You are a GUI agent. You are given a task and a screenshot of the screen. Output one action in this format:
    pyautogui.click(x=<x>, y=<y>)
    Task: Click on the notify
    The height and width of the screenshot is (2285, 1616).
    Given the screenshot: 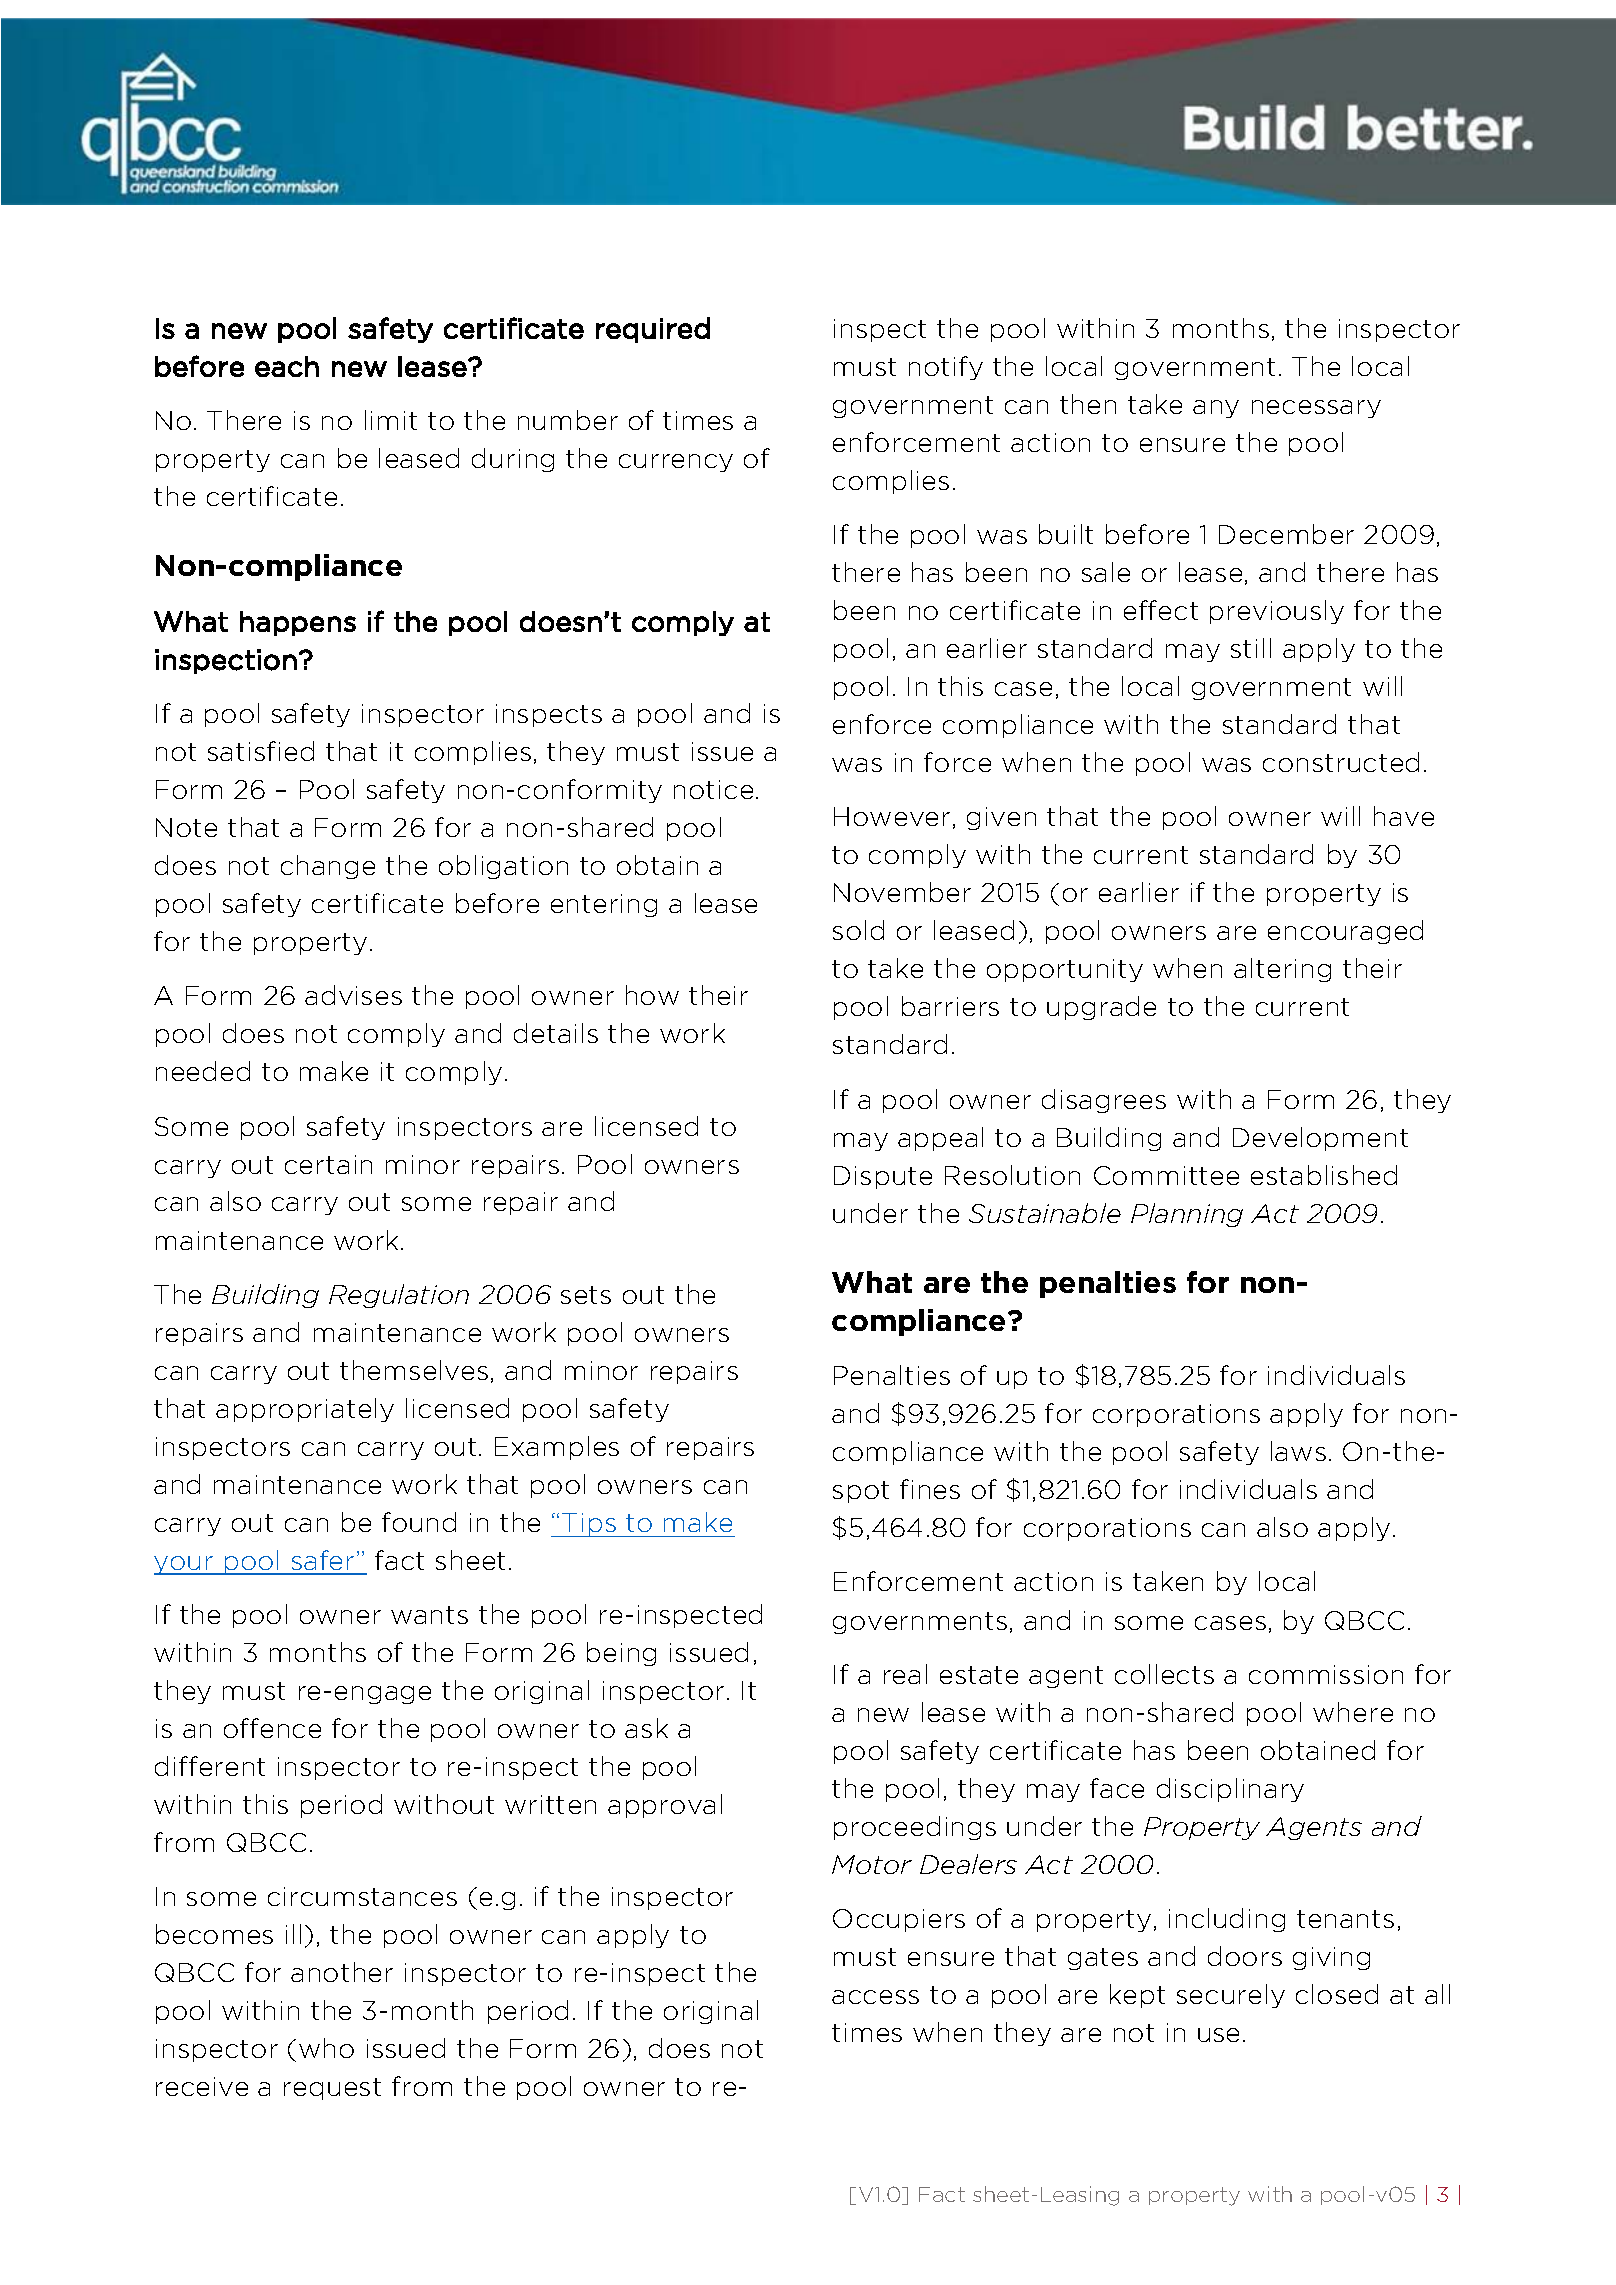 What is the action you would take?
    pyautogui.click(x=946, y=368)
